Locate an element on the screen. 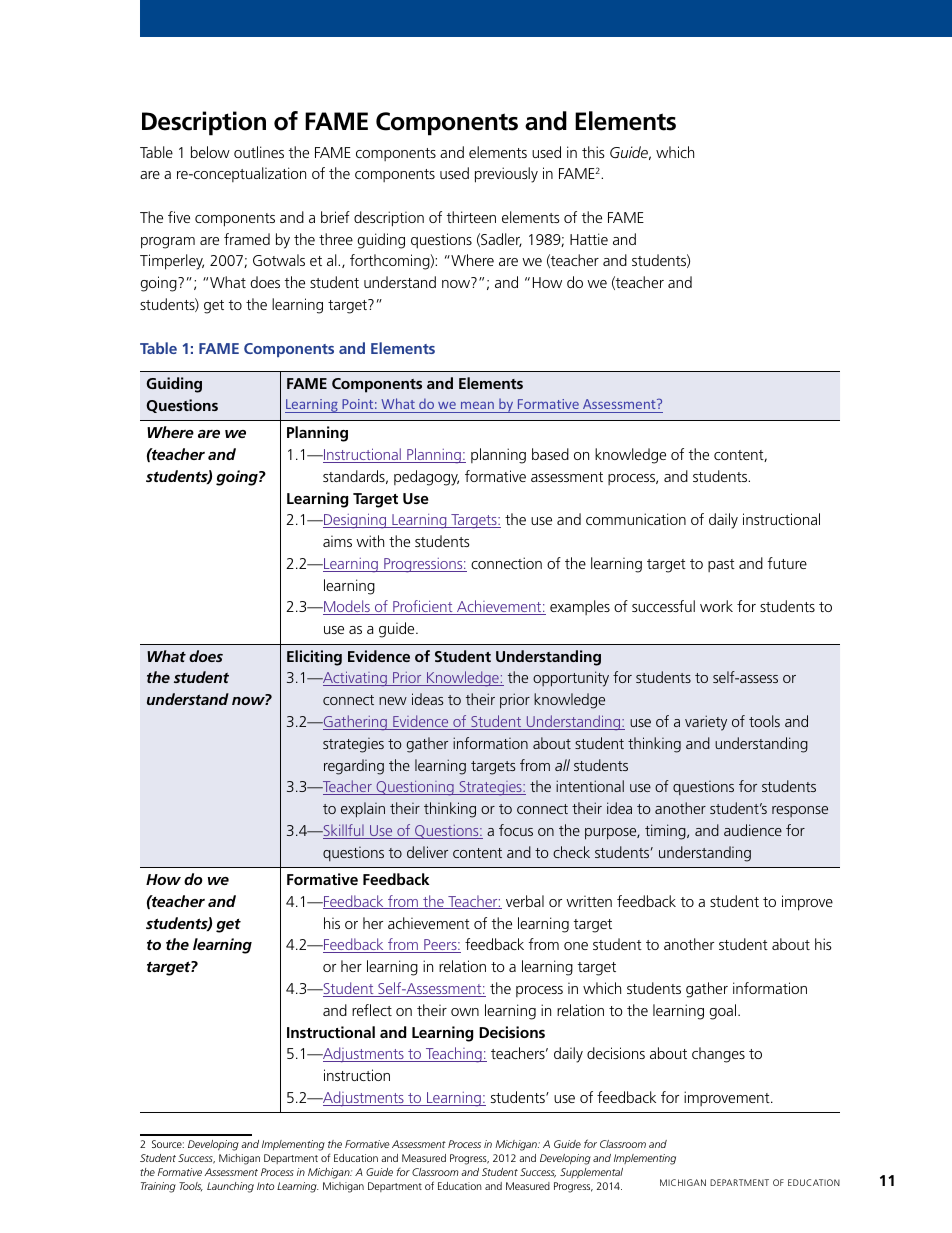 This screenshot has height=1233, width=952. previously is located at coordinates (506, 175).
